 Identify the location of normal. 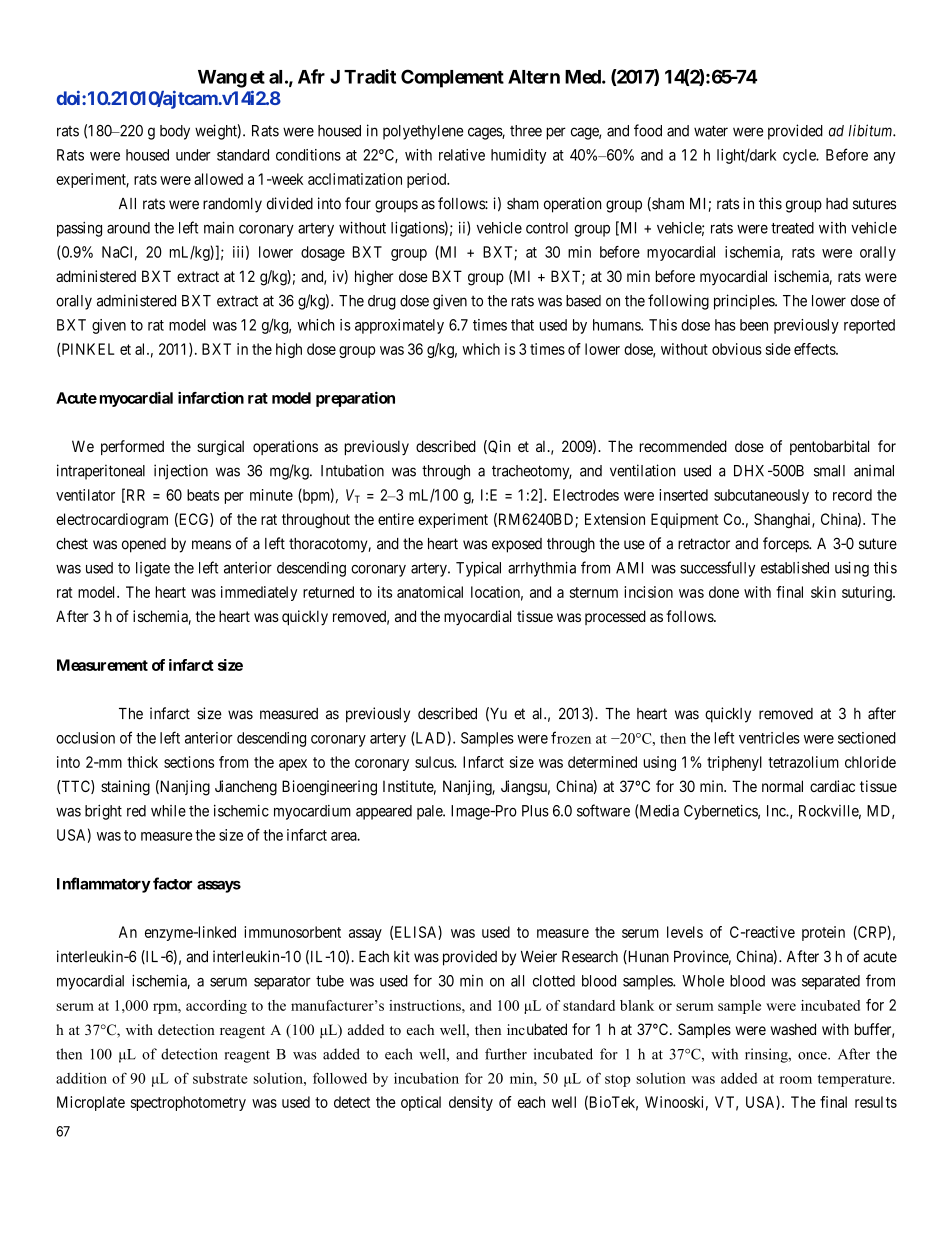
(782, 786).
